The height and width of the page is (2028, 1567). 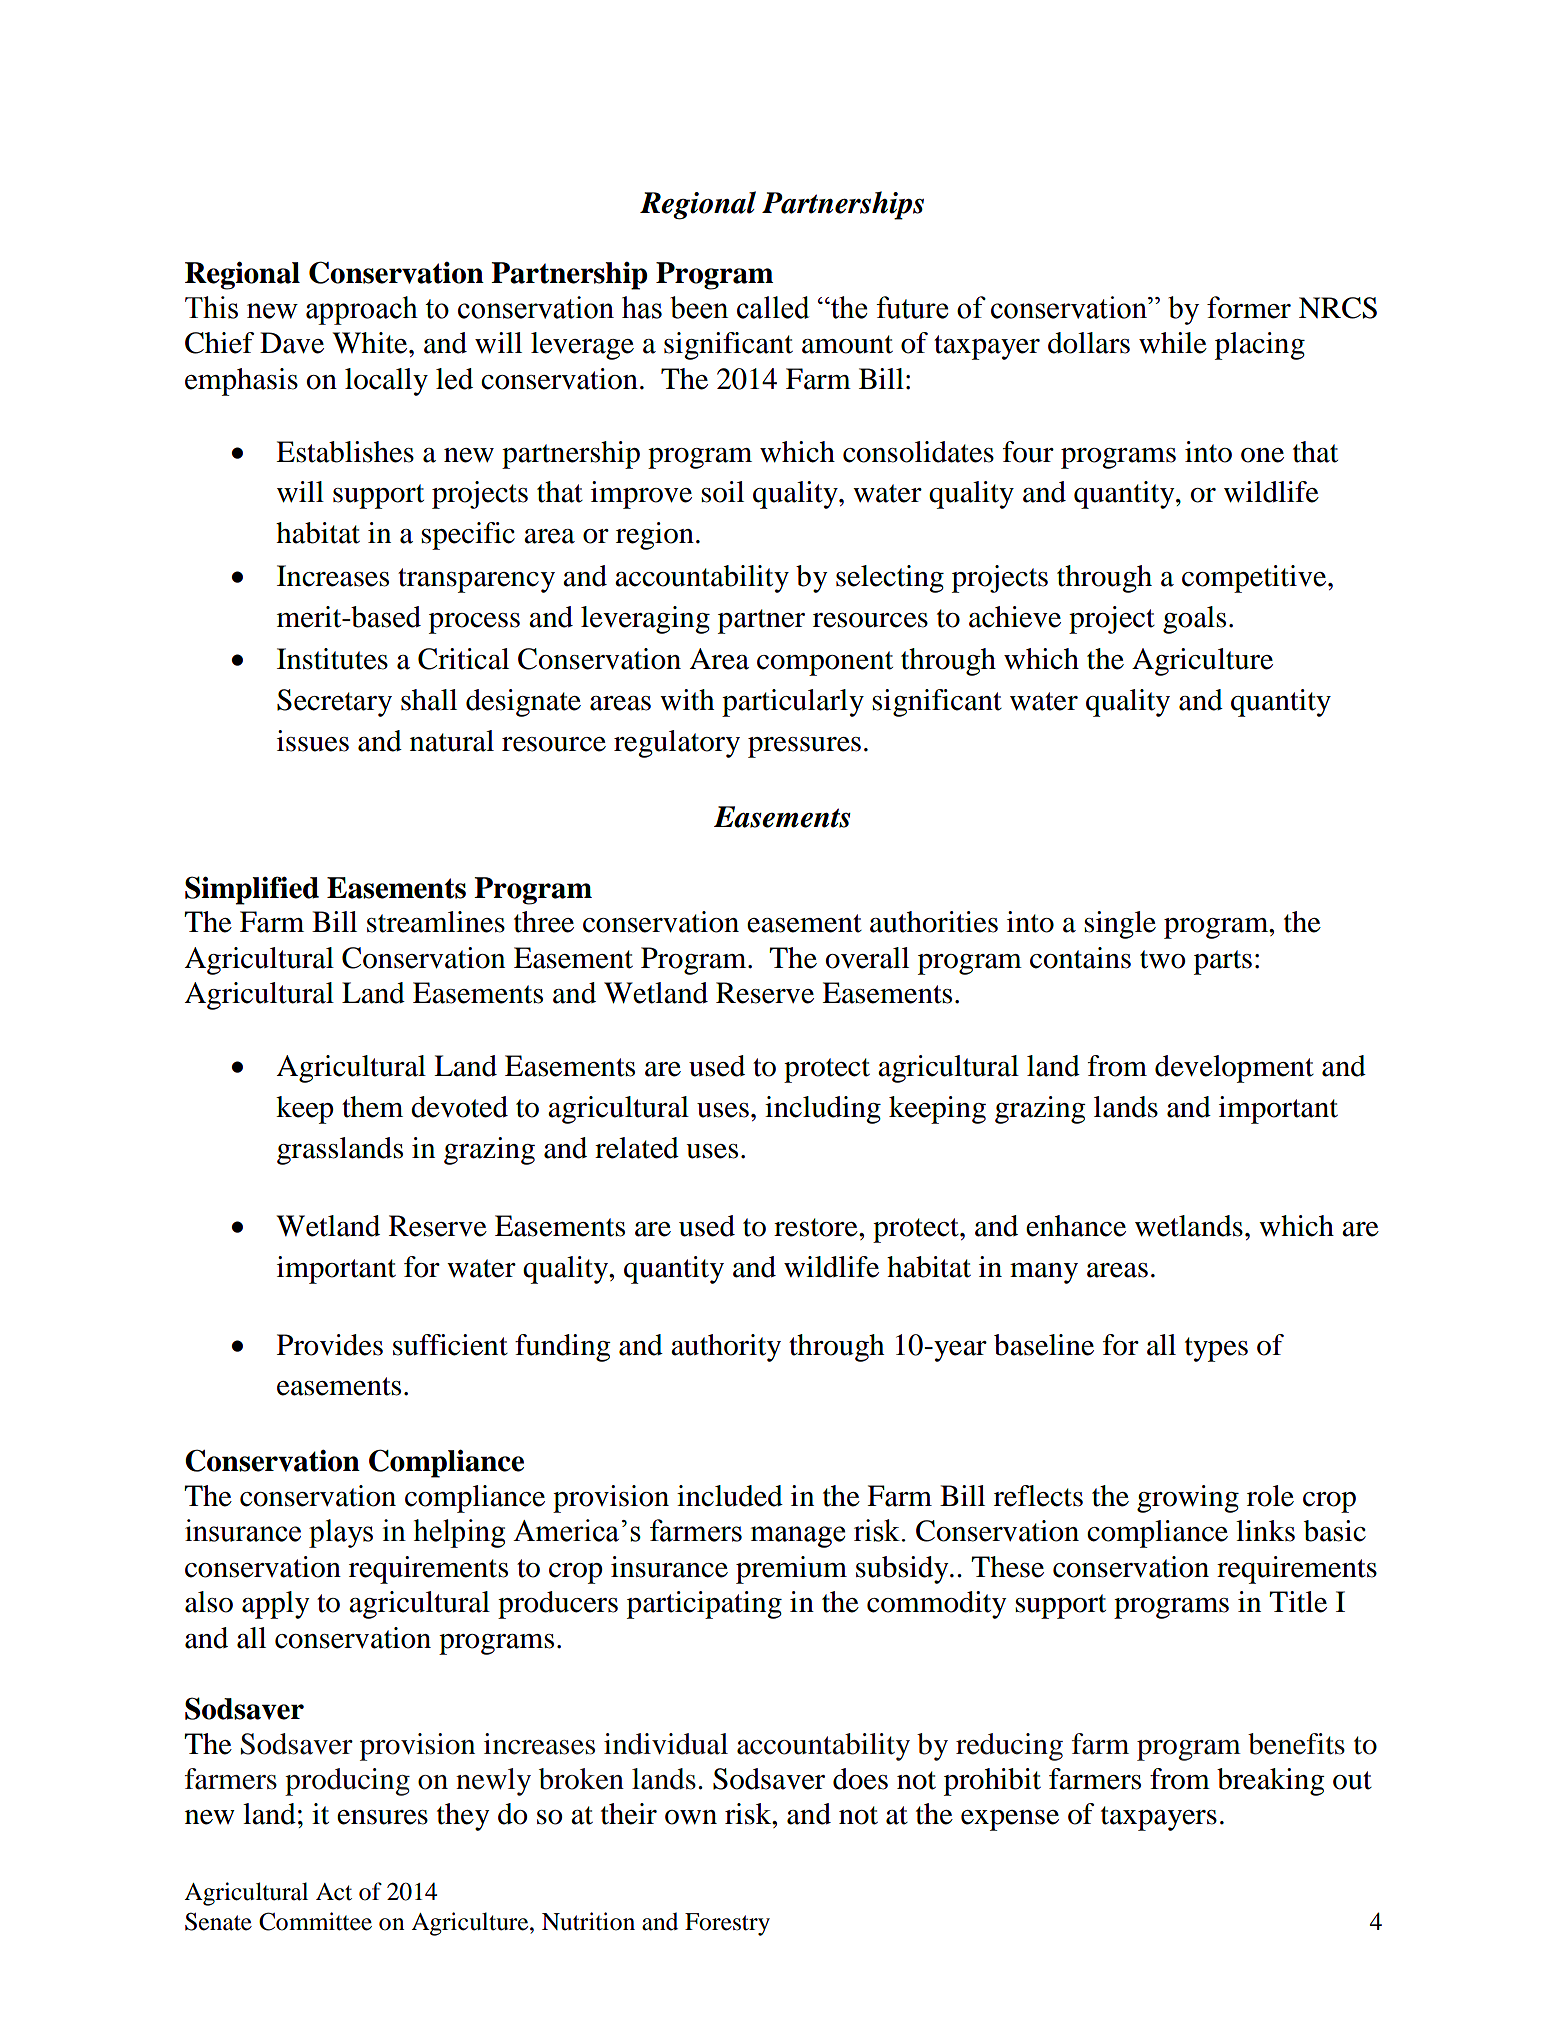 I want to click on White, so click(x=371, y=343).
